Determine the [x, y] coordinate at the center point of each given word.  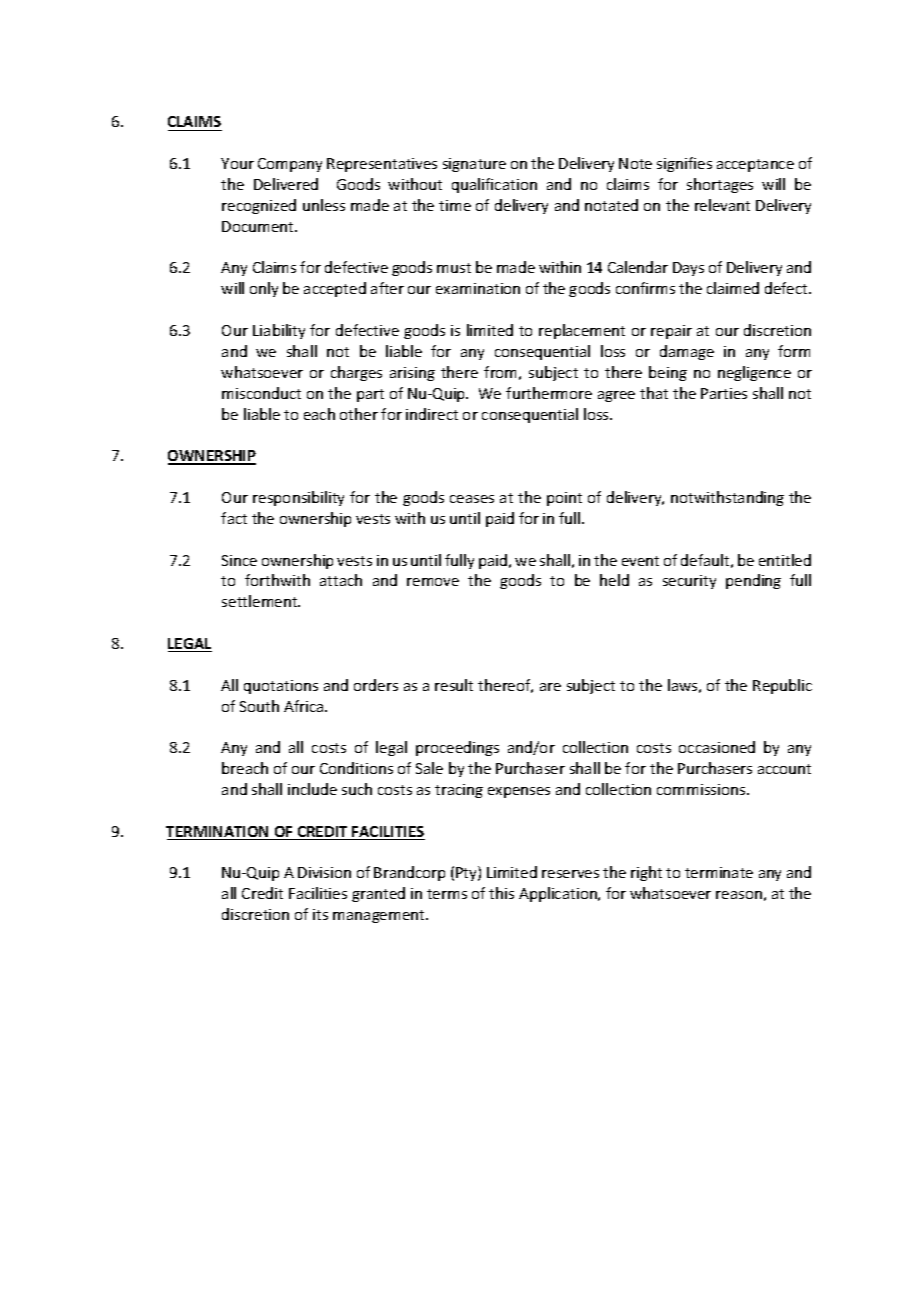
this [501, 893]
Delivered [286, 184]
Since [239, 560]
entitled [785, 560]
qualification [494, 185]
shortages [720, 185]
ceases [472, 499]
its [320, 914]
